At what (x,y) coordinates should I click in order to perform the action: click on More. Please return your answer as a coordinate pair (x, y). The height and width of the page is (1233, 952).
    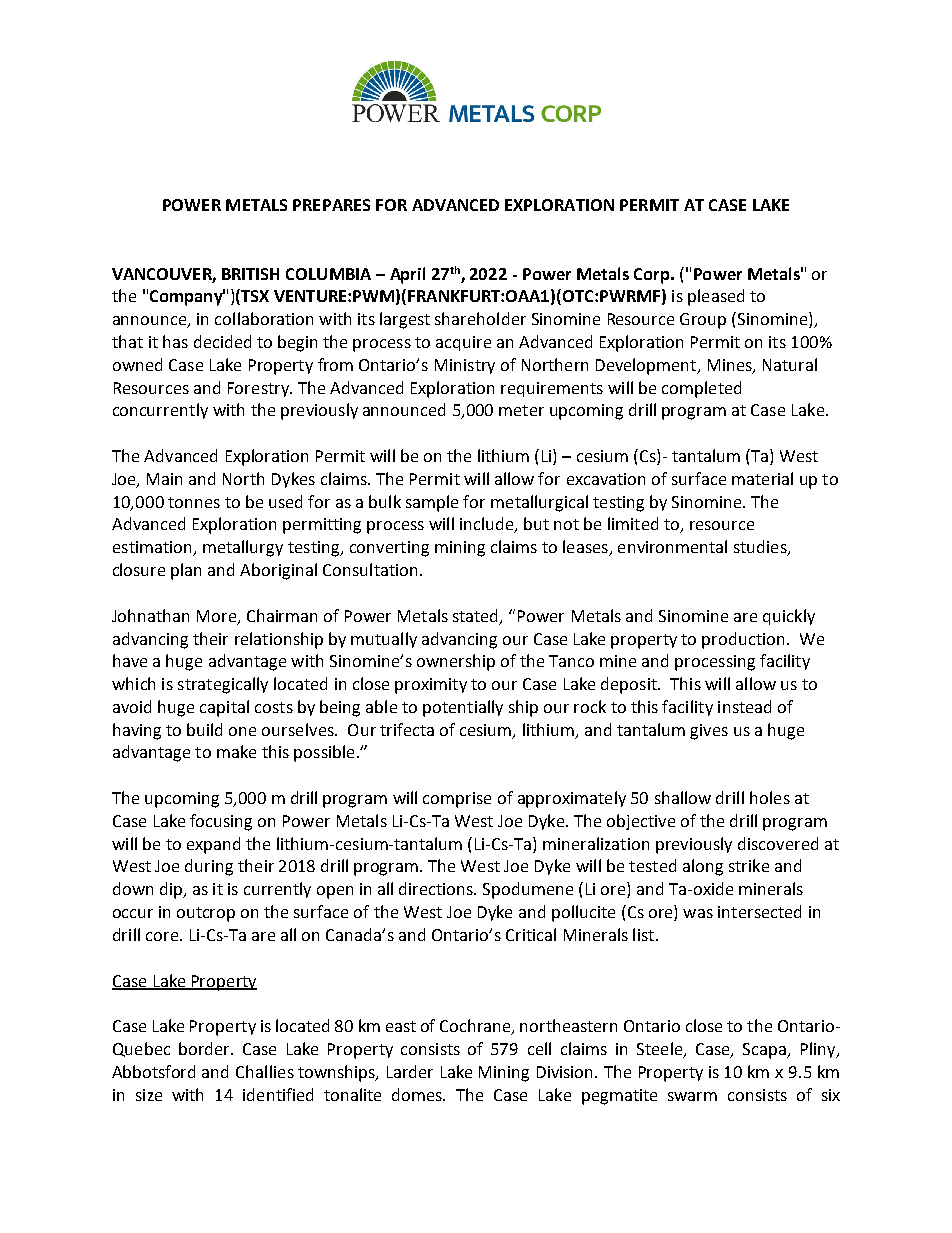
    Looking at the image, I should click on (218, 617).
